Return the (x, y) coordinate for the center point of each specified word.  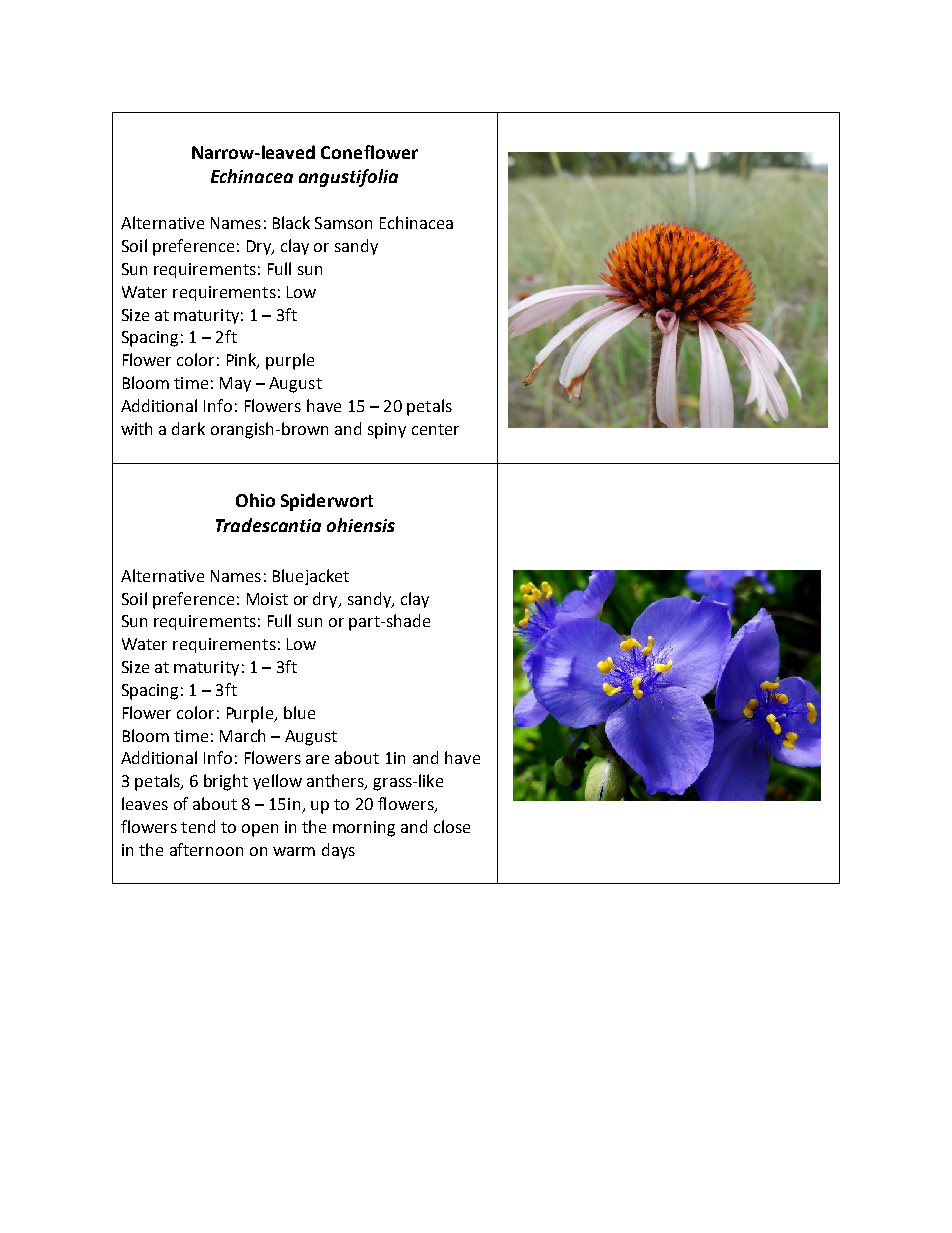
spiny (387, 431)
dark (188, 428)
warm (294, 851)
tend (198, 826)
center (435, 429)
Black (291, 222)
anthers (336, 782)
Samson (343, 223)
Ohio (255, 500)
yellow (277, 782)
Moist (267, 599)
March (242, 735)
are (317, 759)
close (452, 826)
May (235, 384)
